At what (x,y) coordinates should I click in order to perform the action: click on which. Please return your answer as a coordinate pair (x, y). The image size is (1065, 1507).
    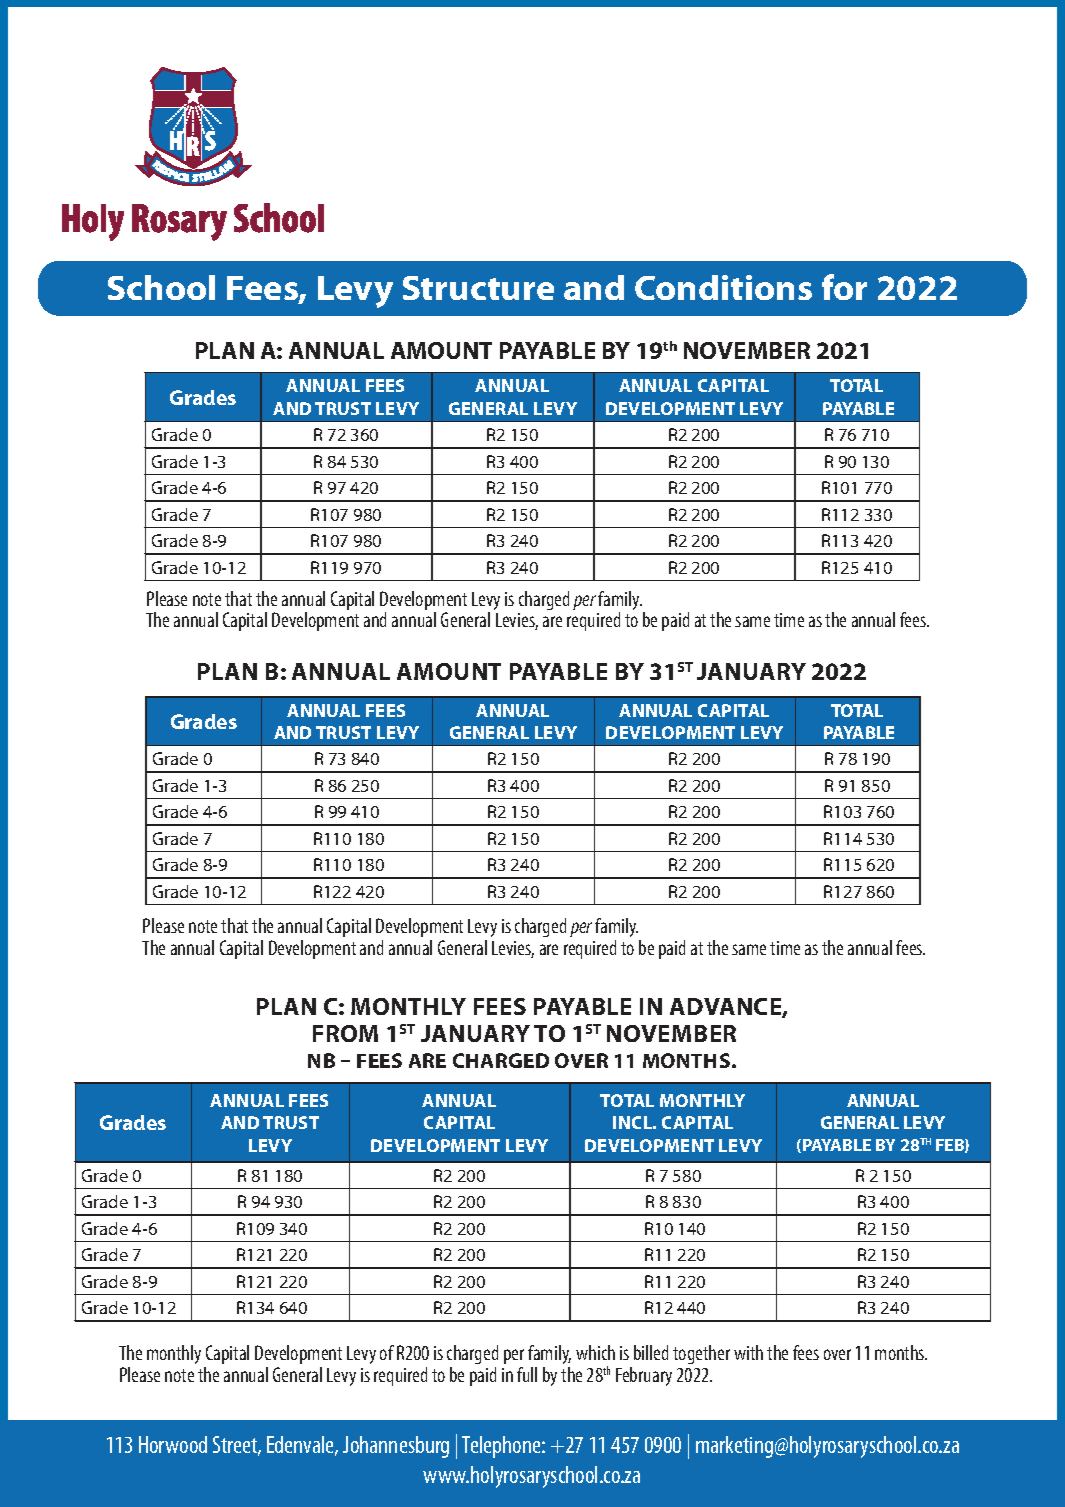
    Looking at the image, I should click on (595, 1352).
